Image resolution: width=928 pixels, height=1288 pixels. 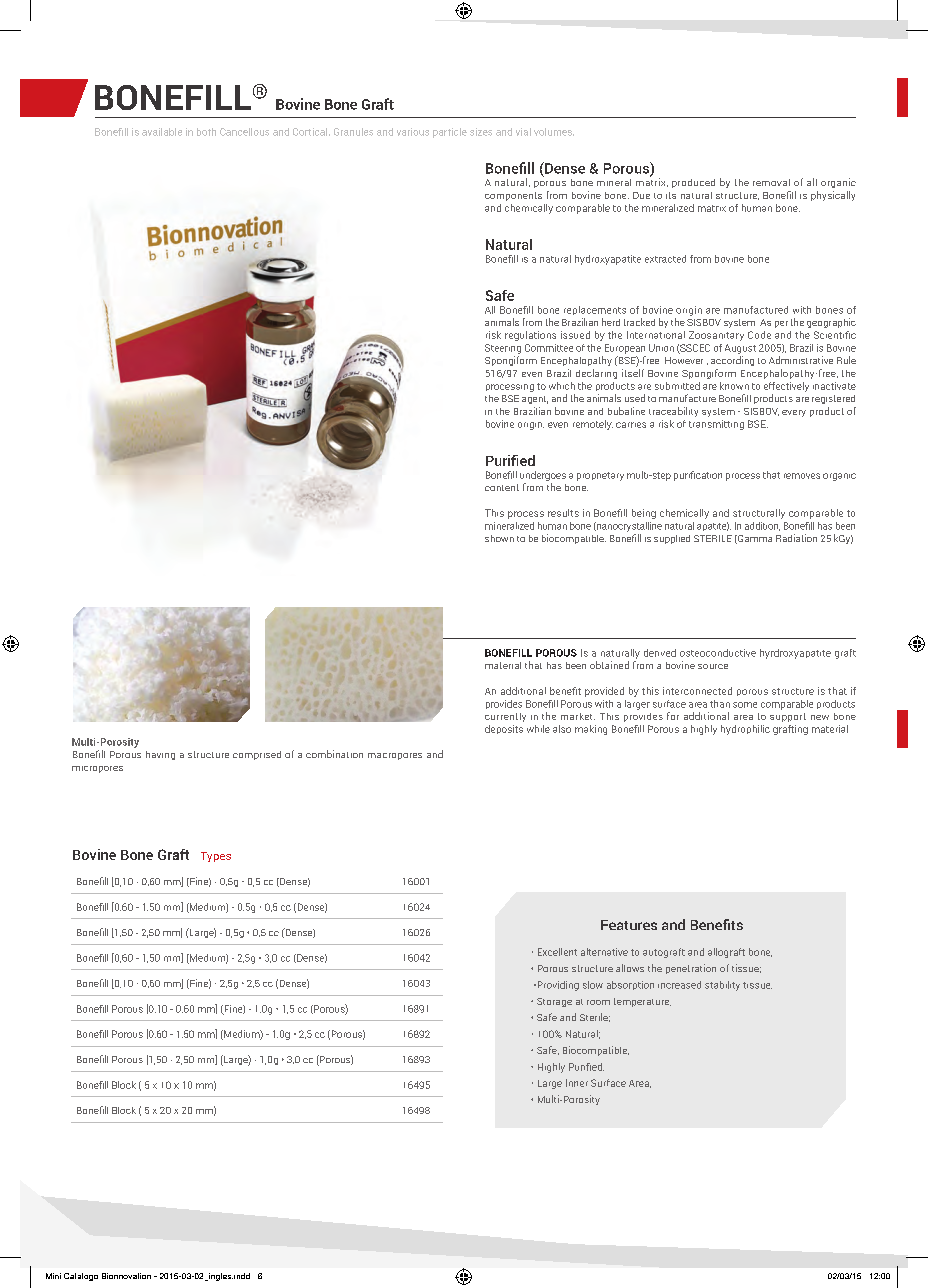 I want to click on having, so click(x=160, y=755).
